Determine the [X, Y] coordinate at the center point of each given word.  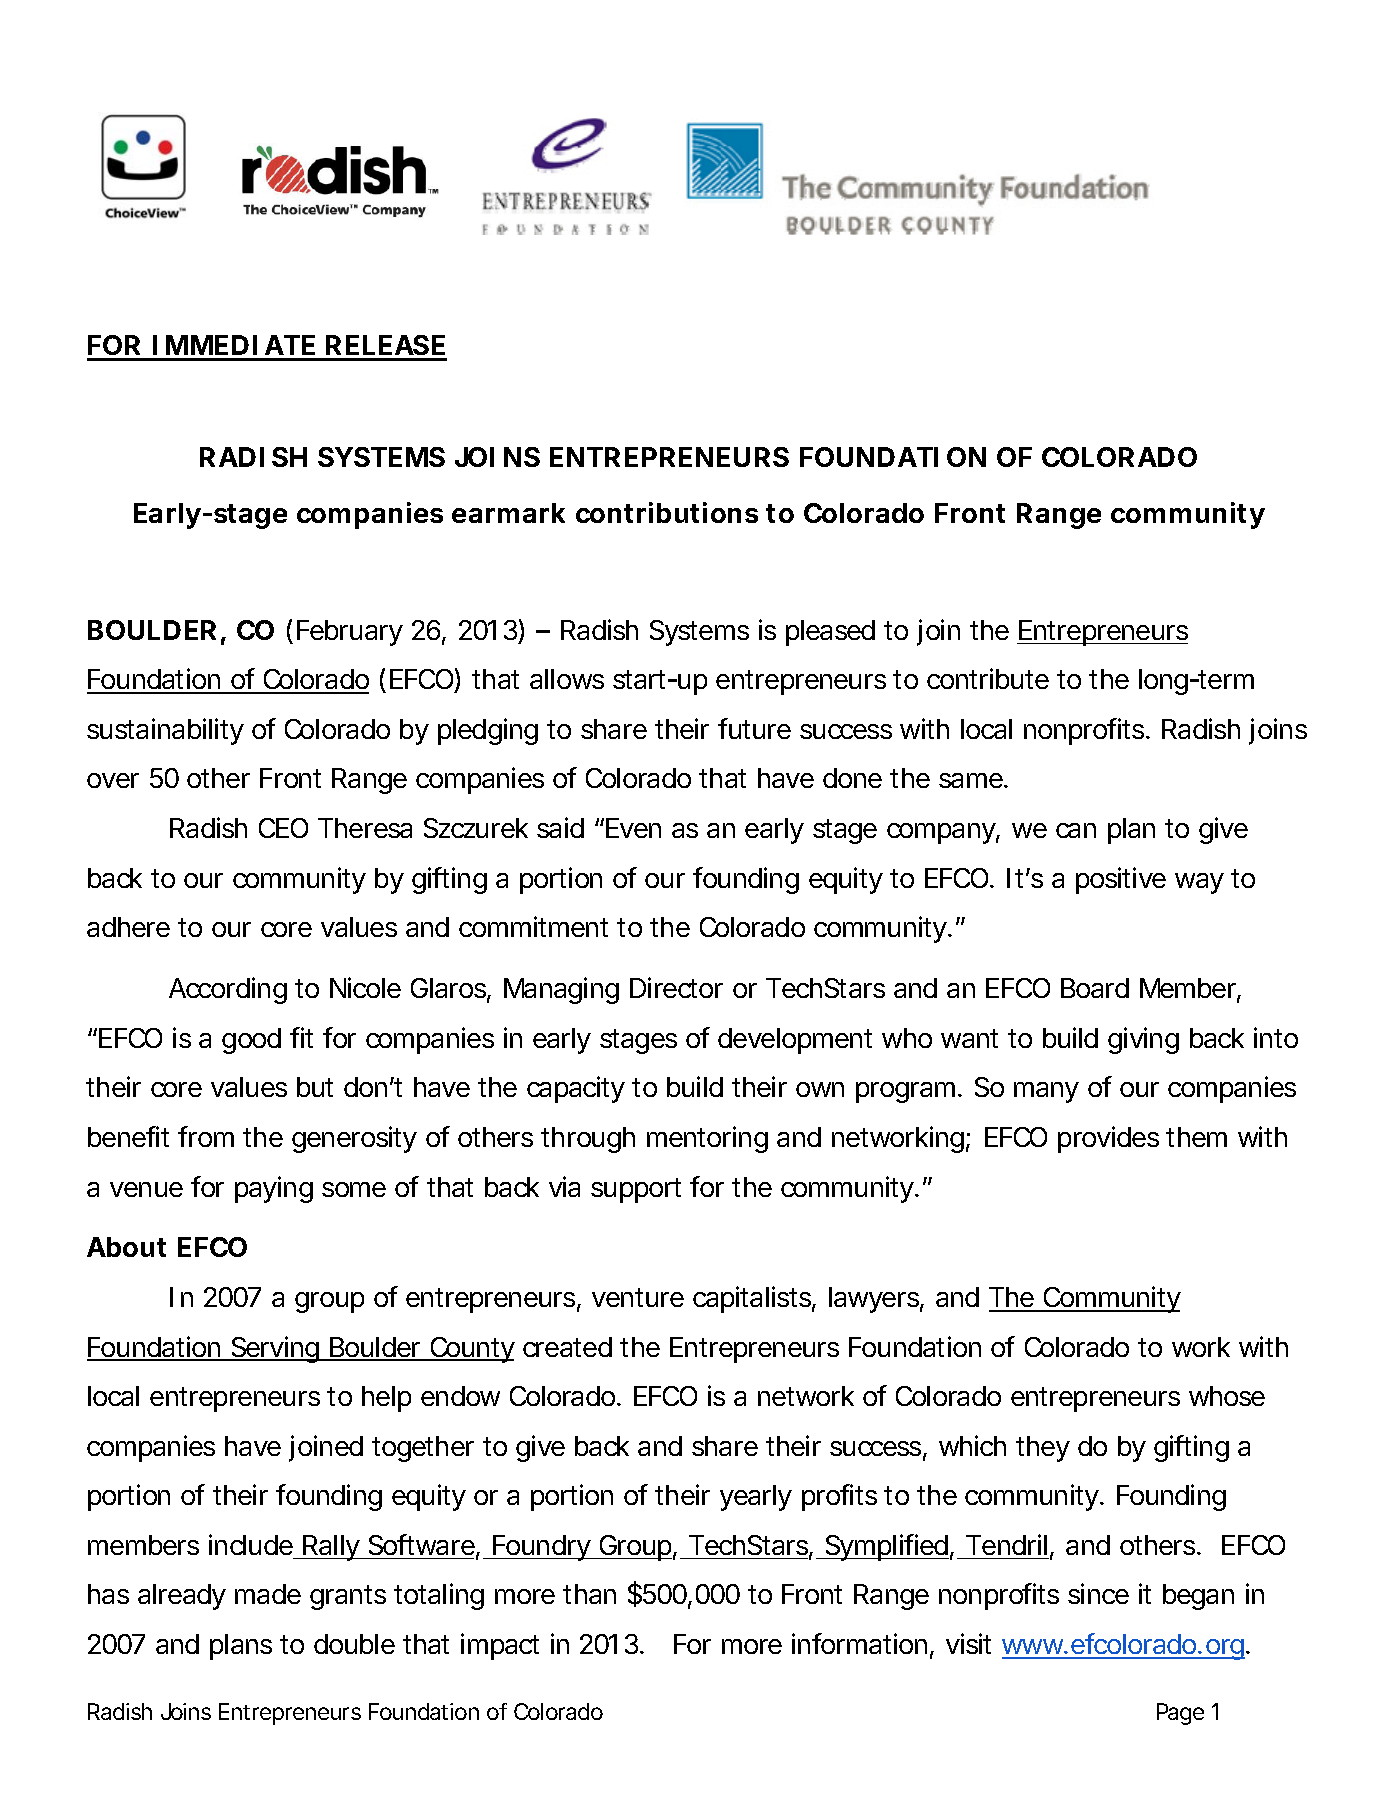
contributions [667, 512]
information [859, 1643]
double [354, 1644]
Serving [275, 1349]
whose [1227, 1396]
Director [676, 987]
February [350, 633]
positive [1121, 880]
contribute [988, 678]
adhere [128, 927]
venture [638, 1297]
